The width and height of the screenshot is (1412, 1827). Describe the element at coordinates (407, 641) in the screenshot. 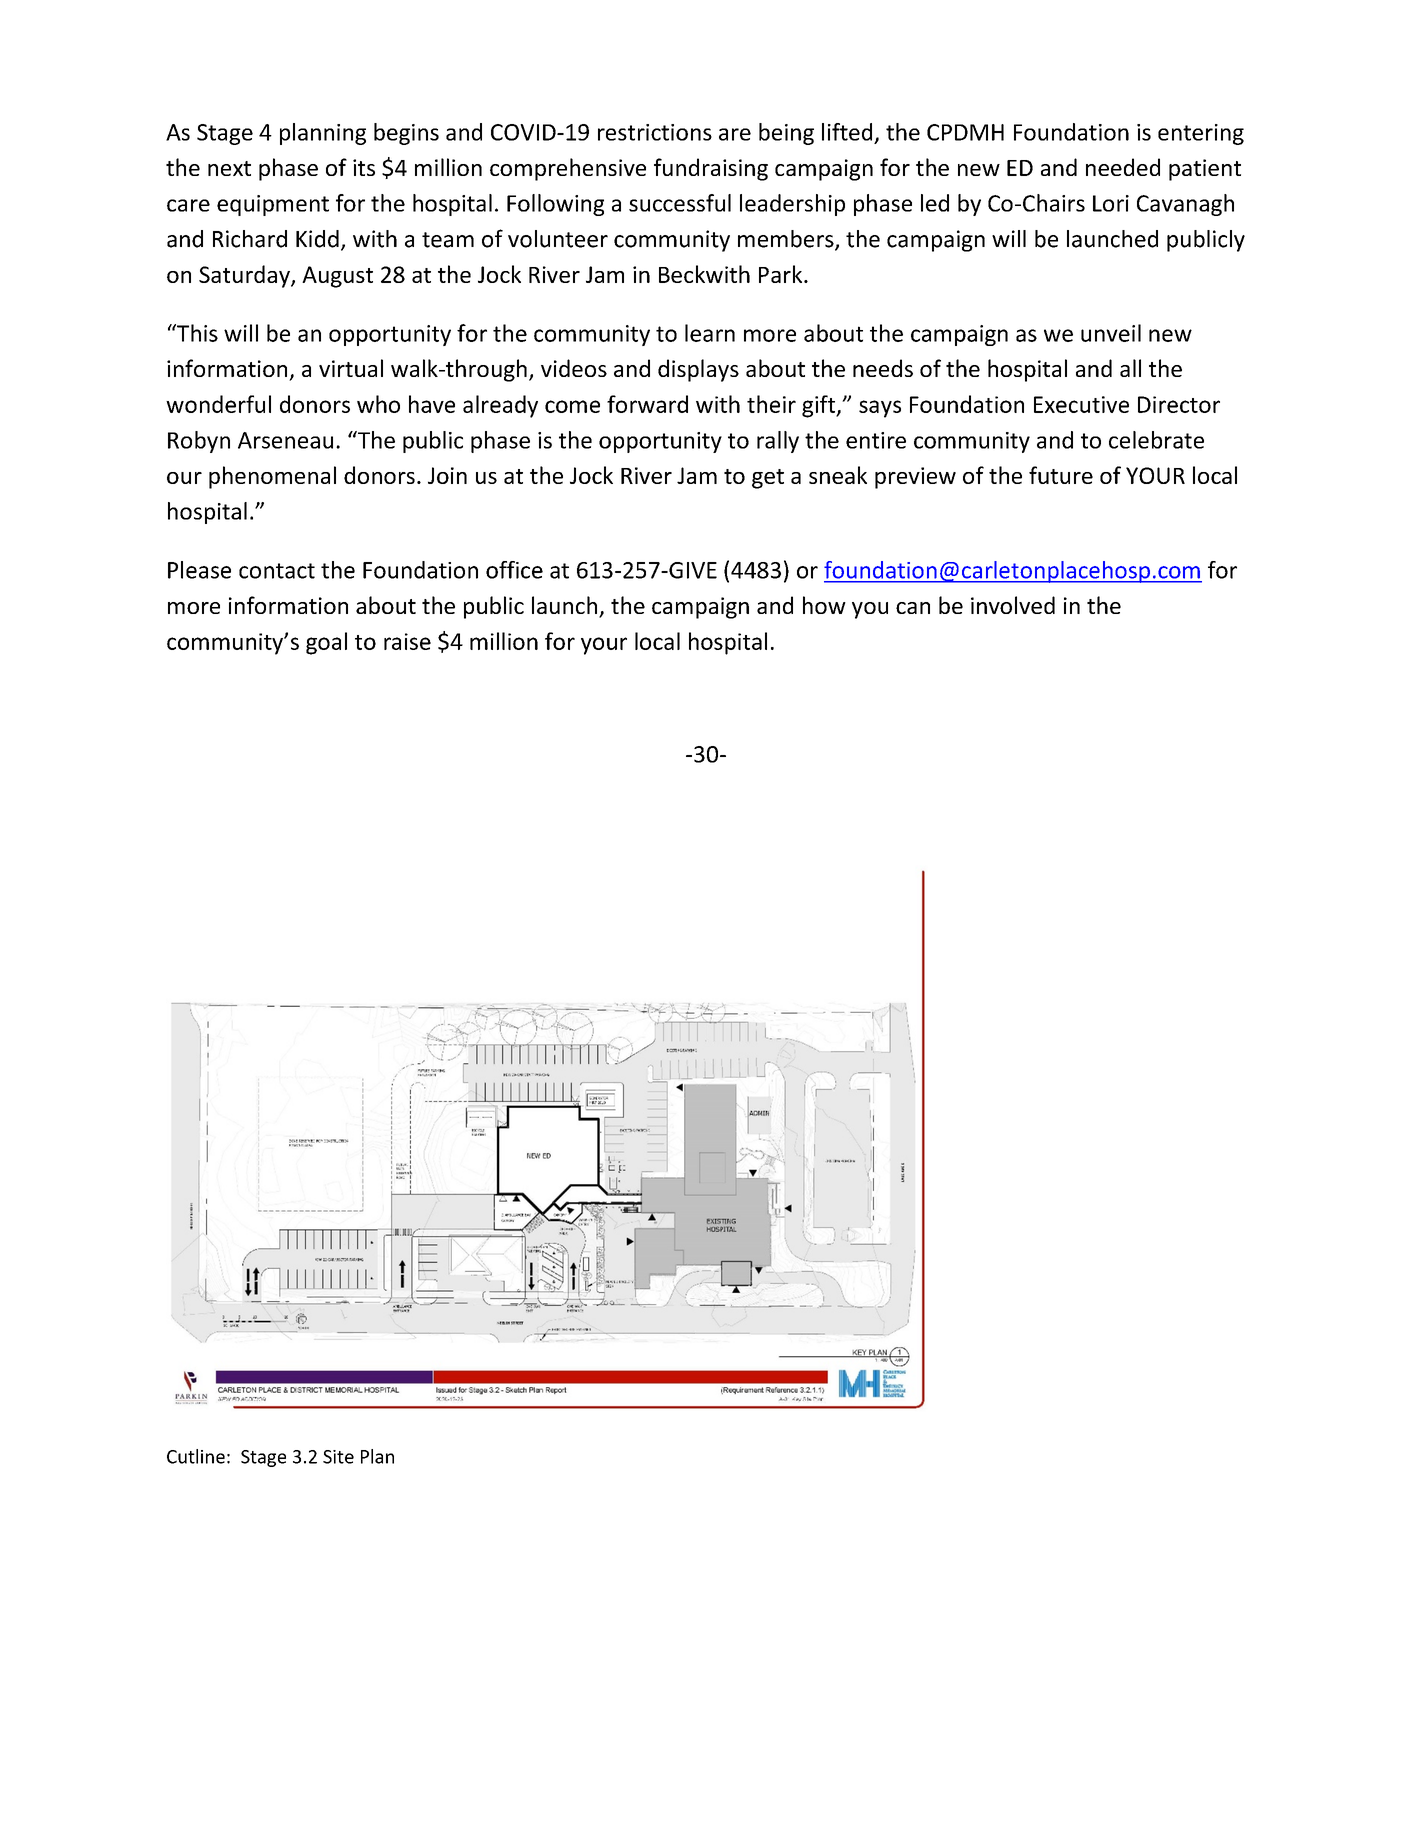

I see `raise` at that location.
